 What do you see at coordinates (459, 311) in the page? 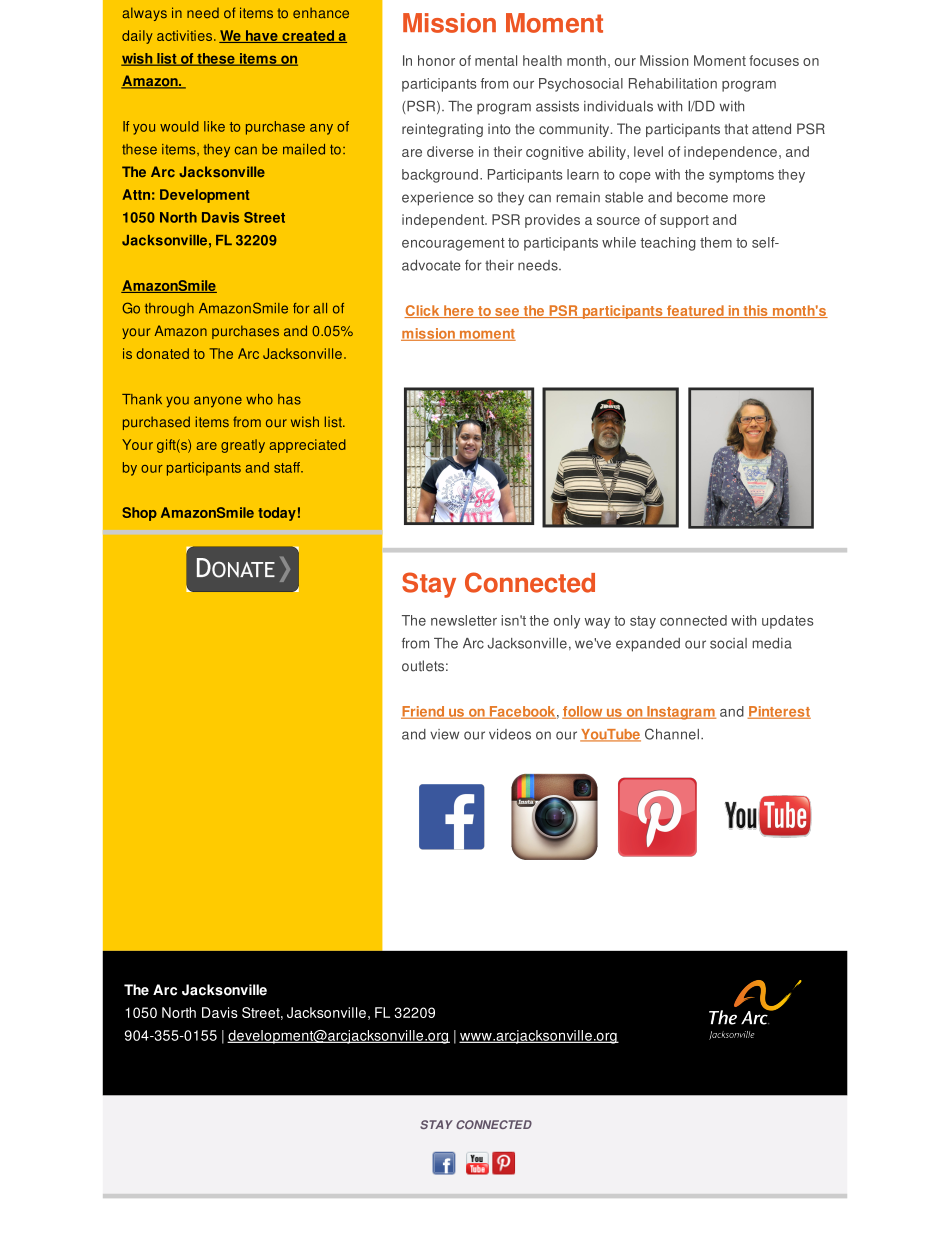
I see `here` at bounding box center [459, 311].
